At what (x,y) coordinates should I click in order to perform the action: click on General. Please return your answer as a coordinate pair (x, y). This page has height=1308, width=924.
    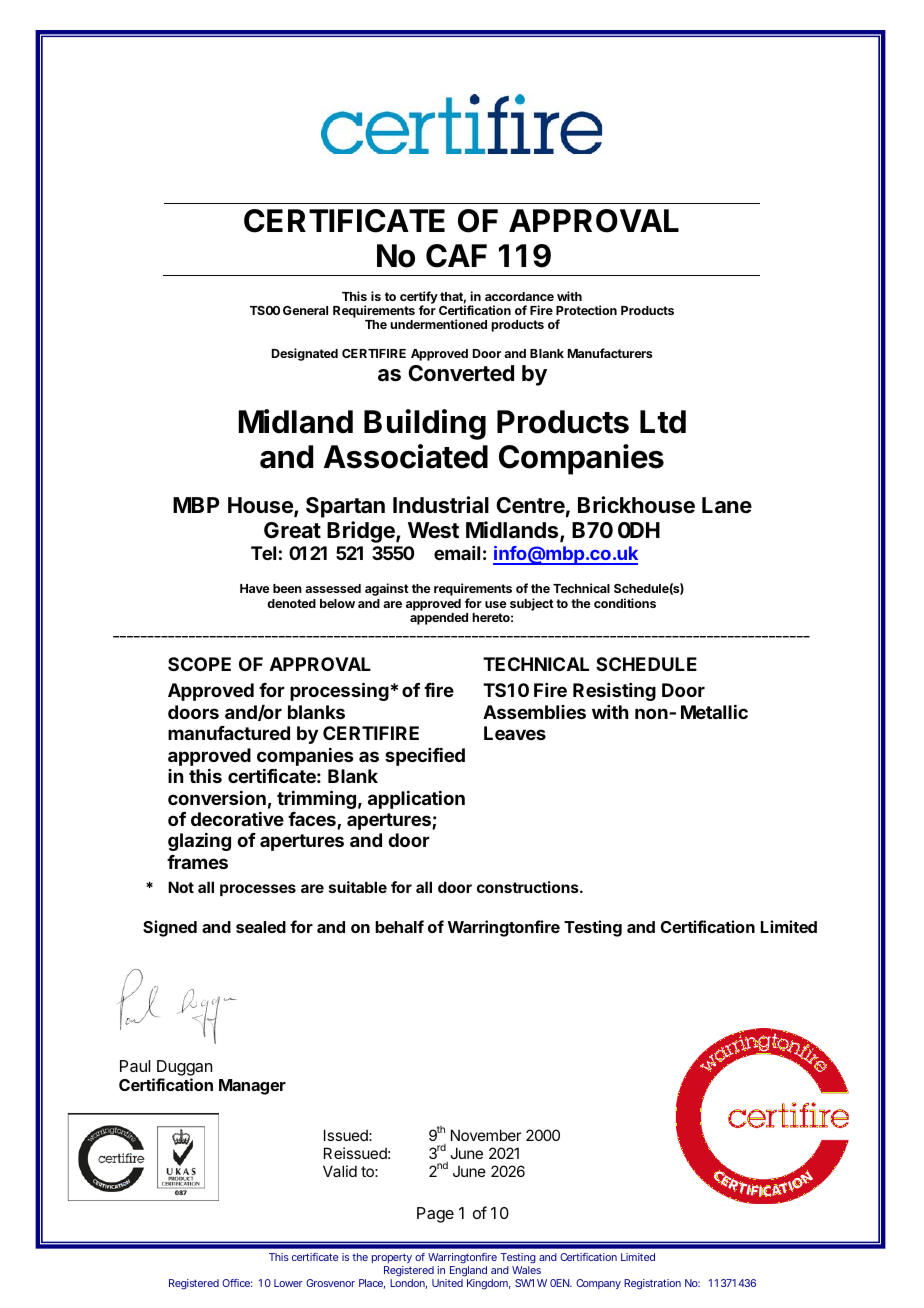
    Looking at the image, I should click on (305, 310).
